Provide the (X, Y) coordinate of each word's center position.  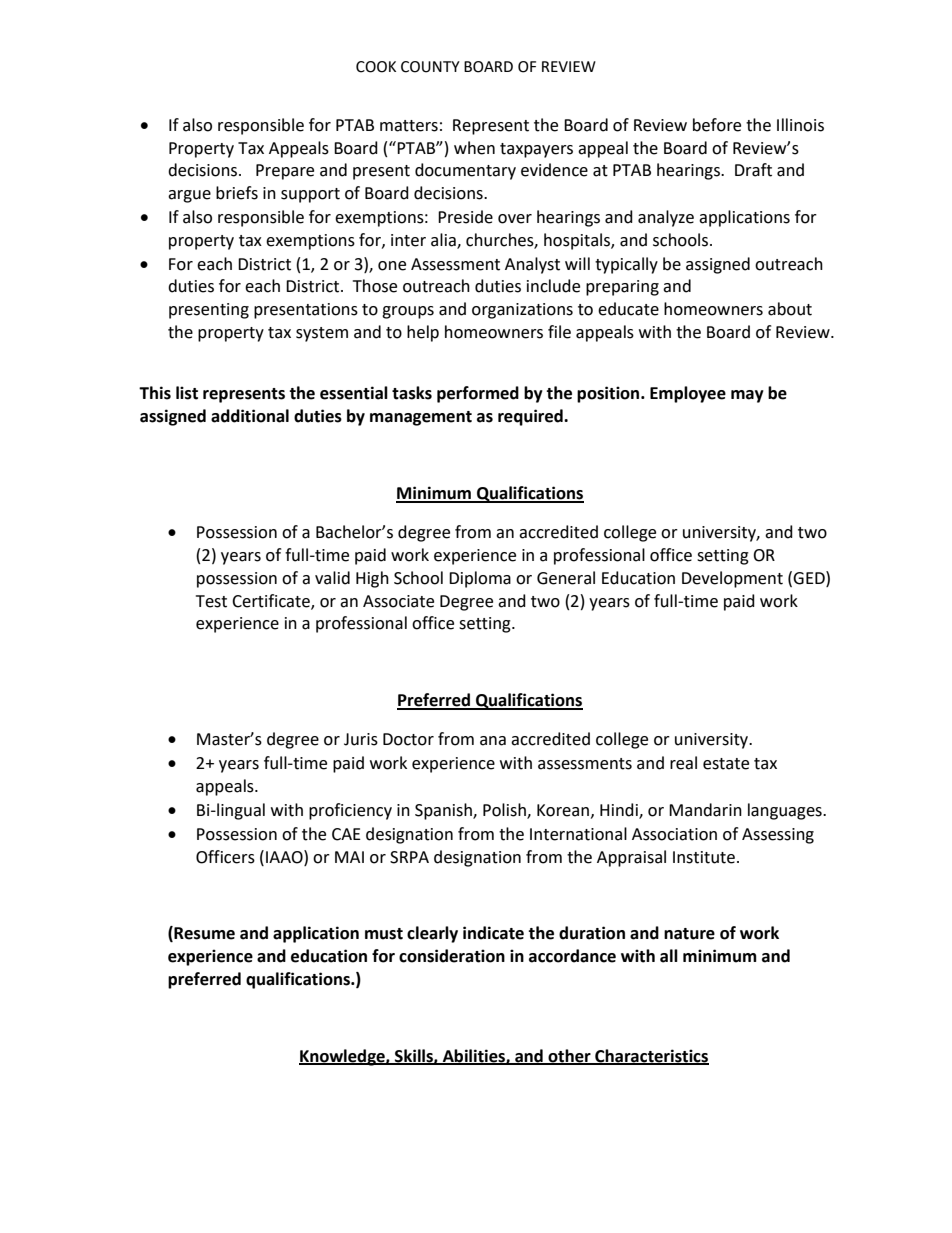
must (384, 934)
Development (732, 579)
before (717, 125)
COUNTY (430, 67)
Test (211, 601)
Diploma (480, 579)
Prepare (285, 172)
